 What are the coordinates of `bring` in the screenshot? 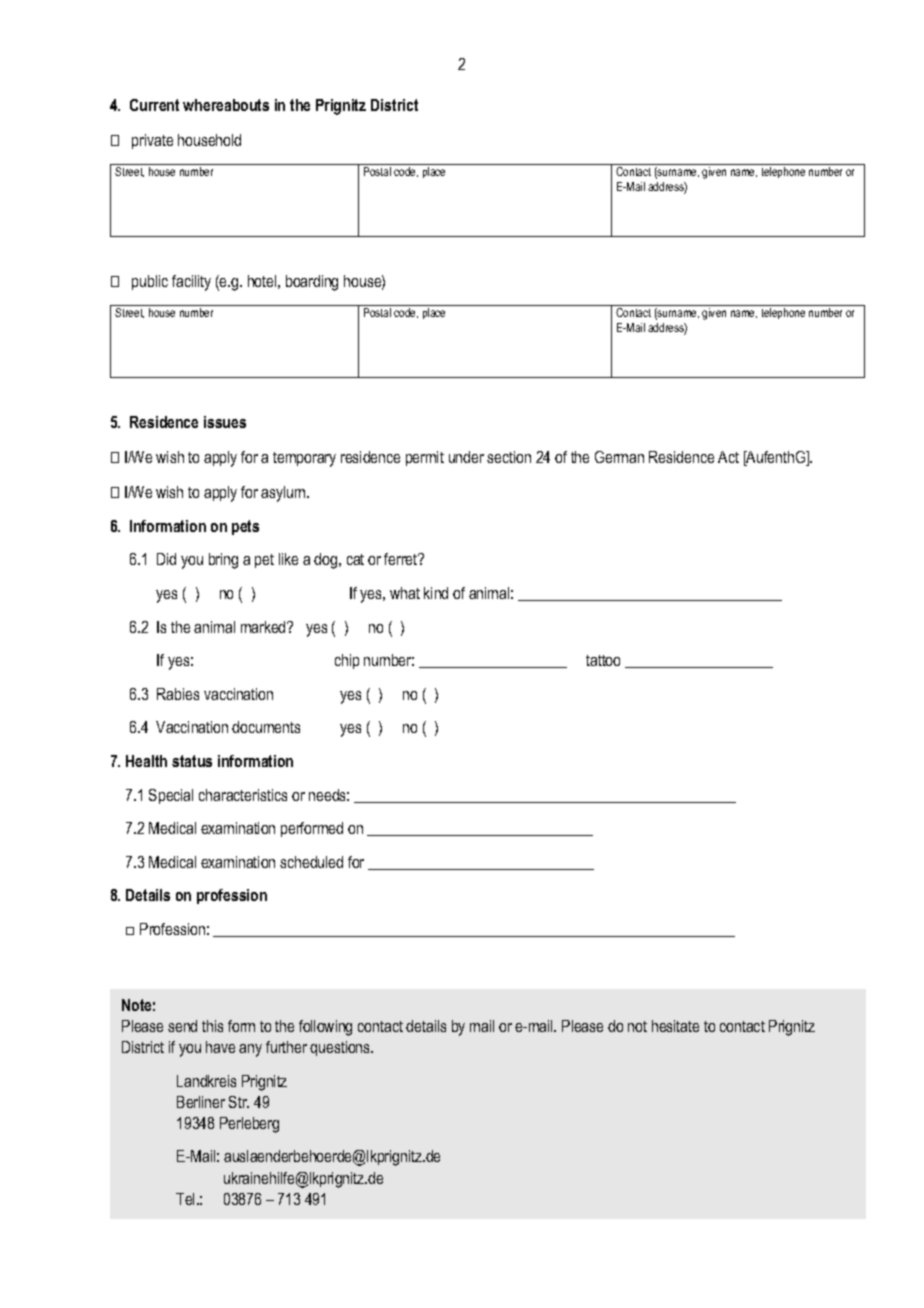 It's located at (223, 561).
